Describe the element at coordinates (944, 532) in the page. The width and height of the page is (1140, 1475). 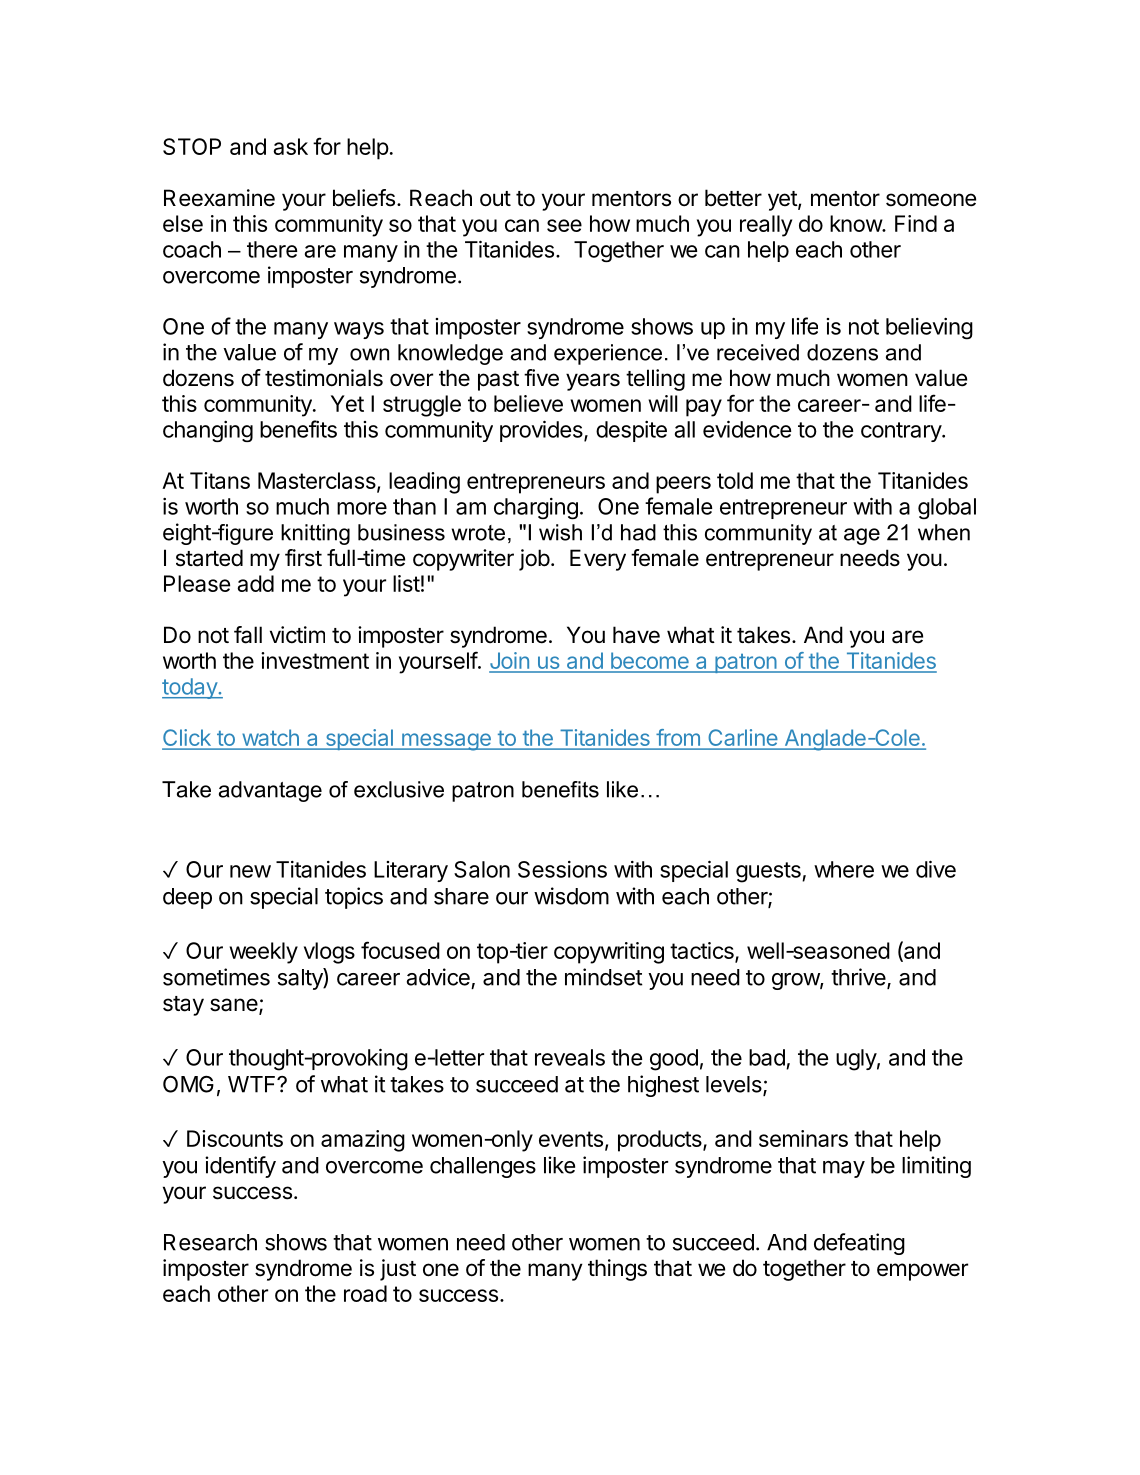
I see `when` at that location.
